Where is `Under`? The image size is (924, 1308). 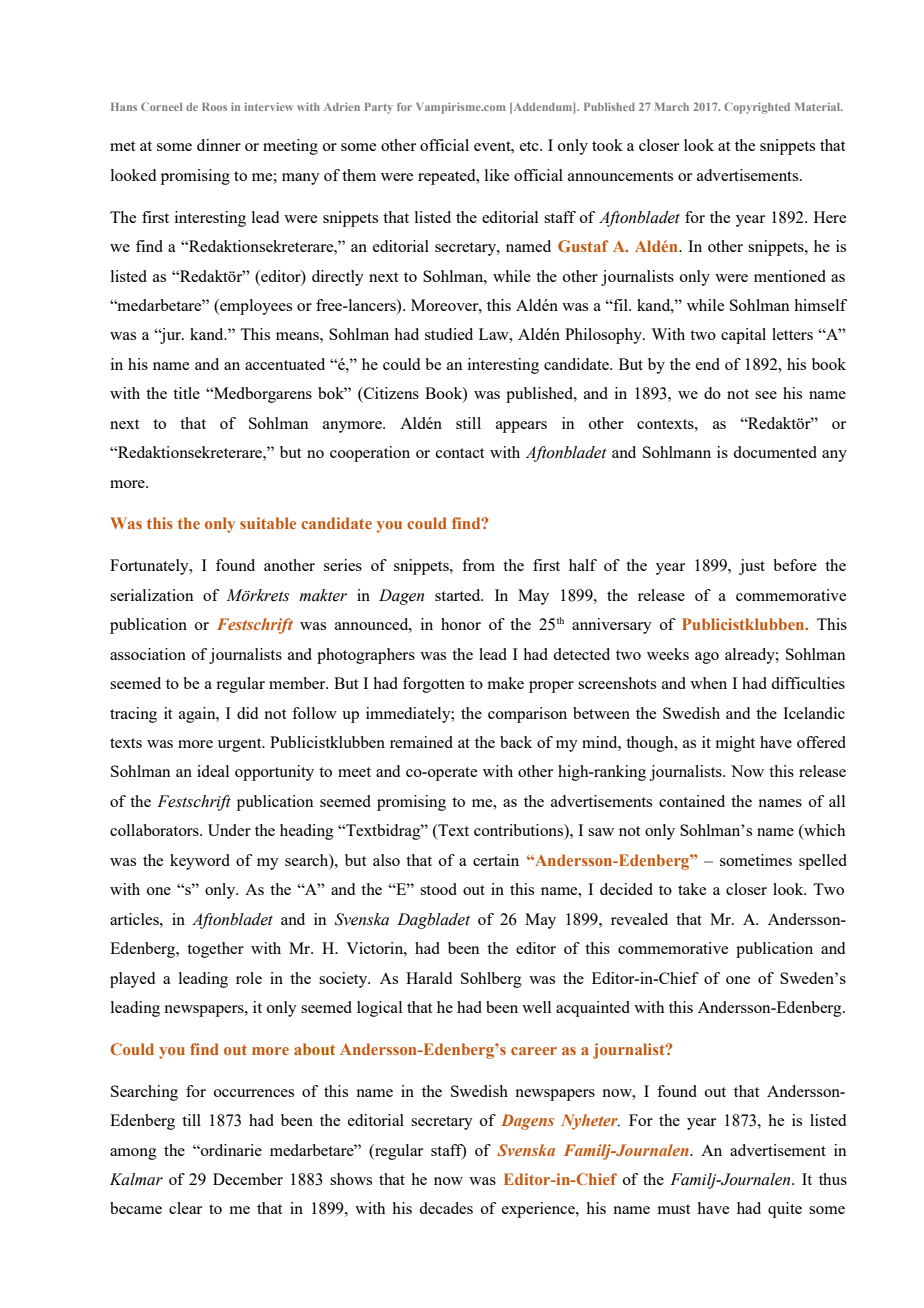 Under is located at coordinates (229, 830).
